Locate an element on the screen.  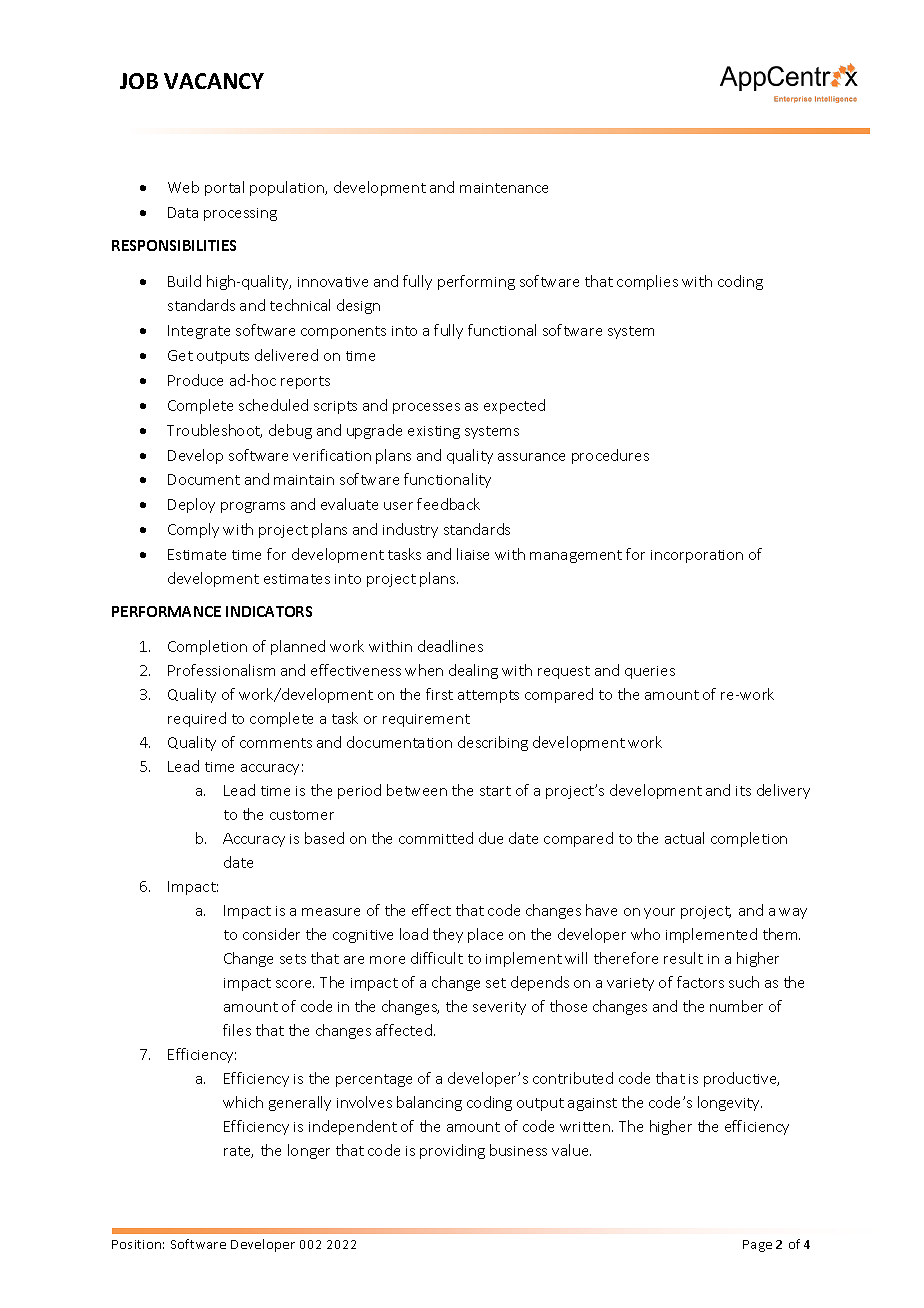
customer is located at coordinates (302, 815).
